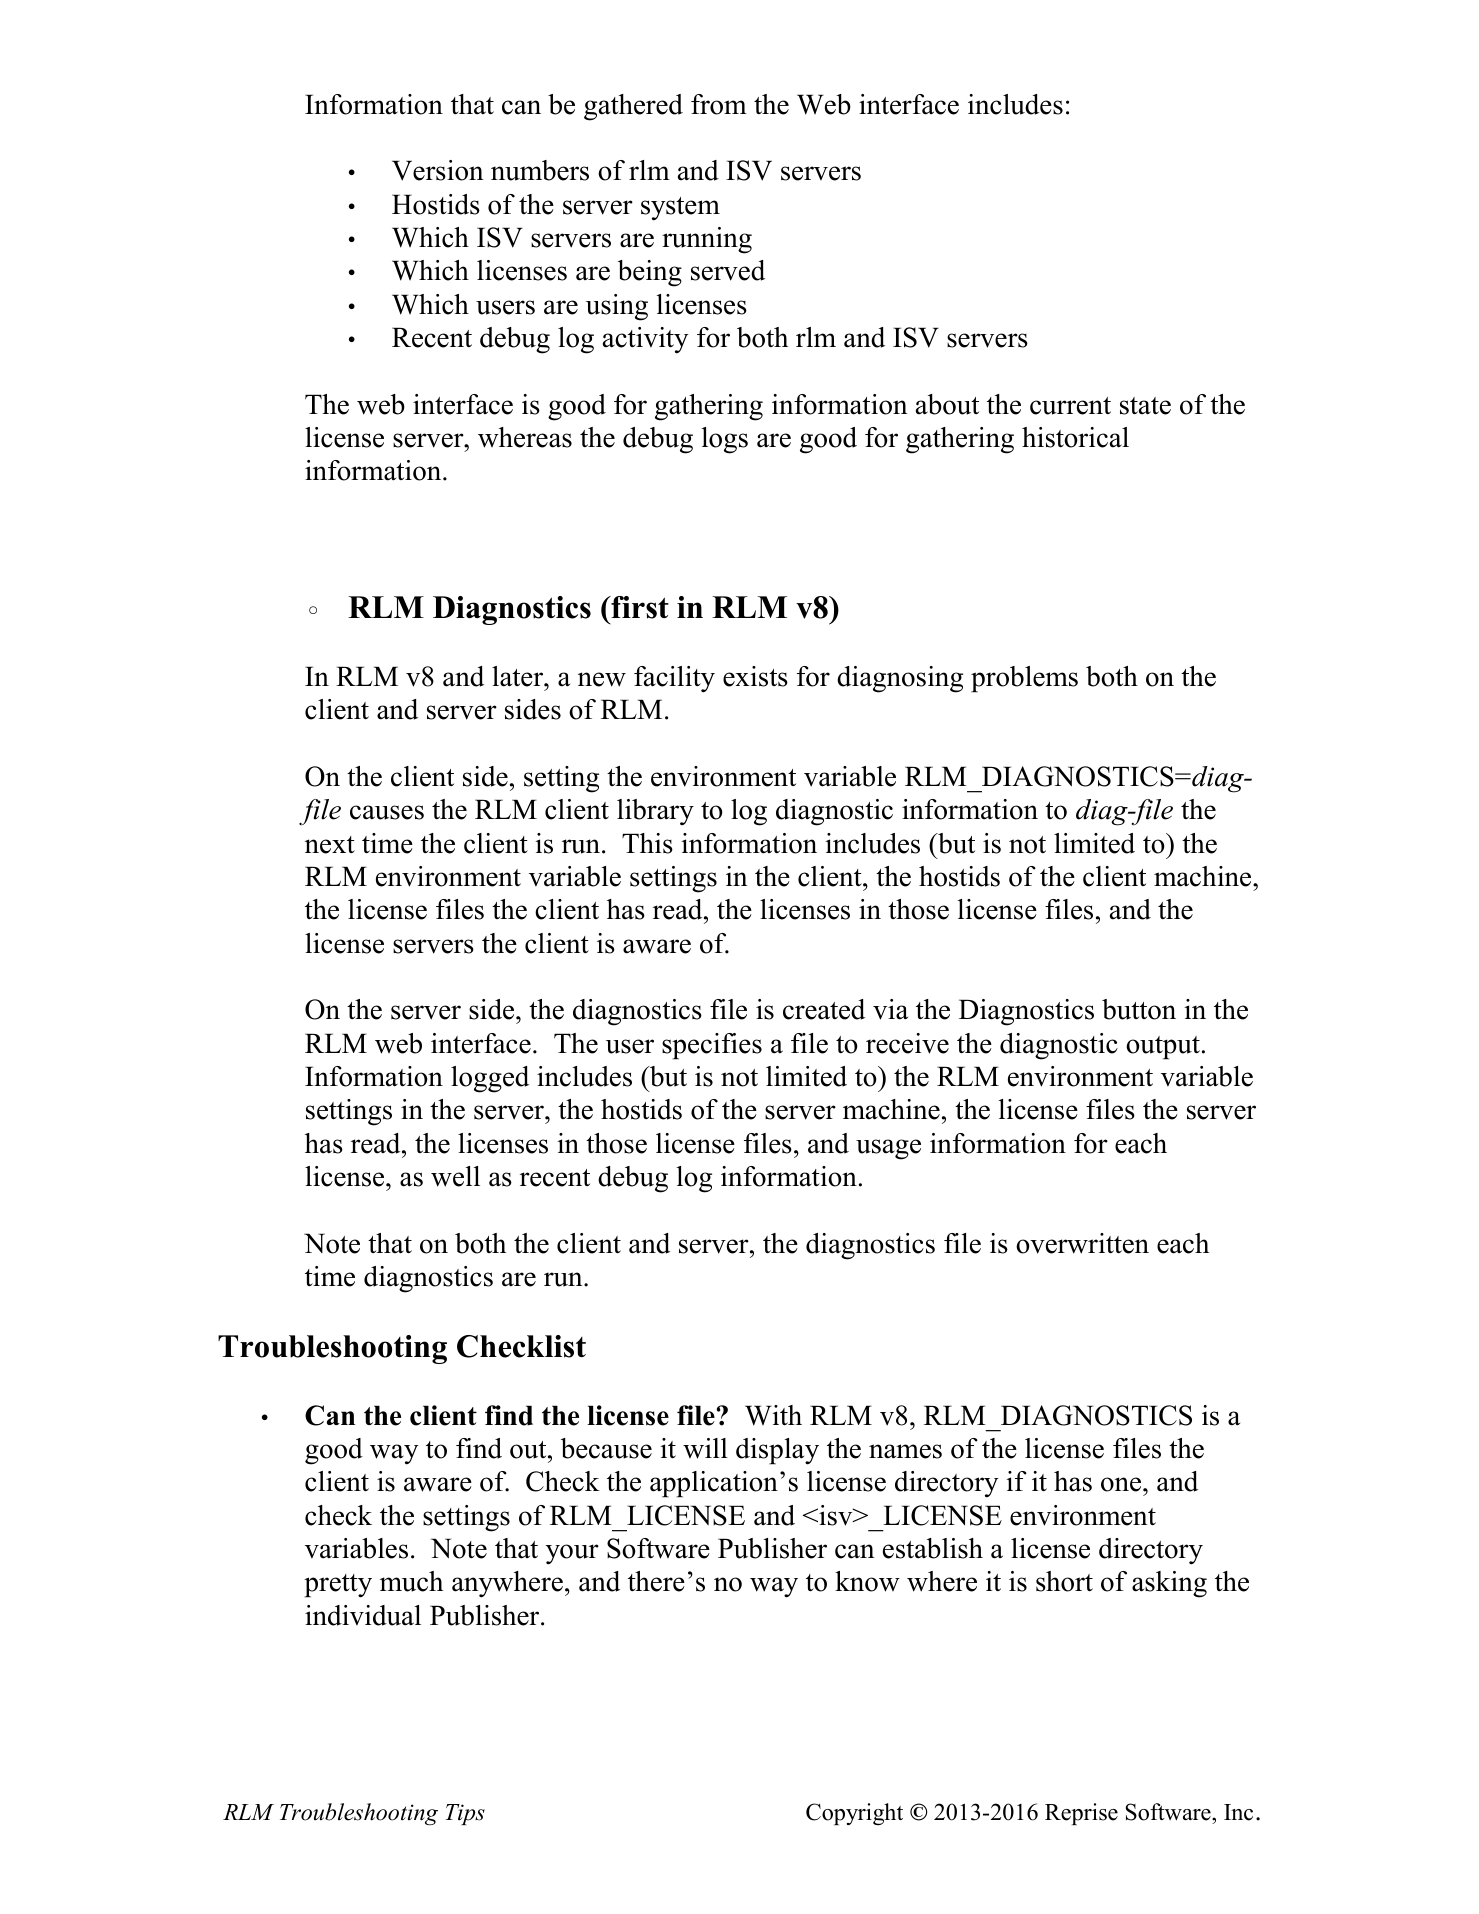 Image resolution: width=1479 pixels, height=1914 pixels. I want to click on Copyright, so click(854, 1814).
